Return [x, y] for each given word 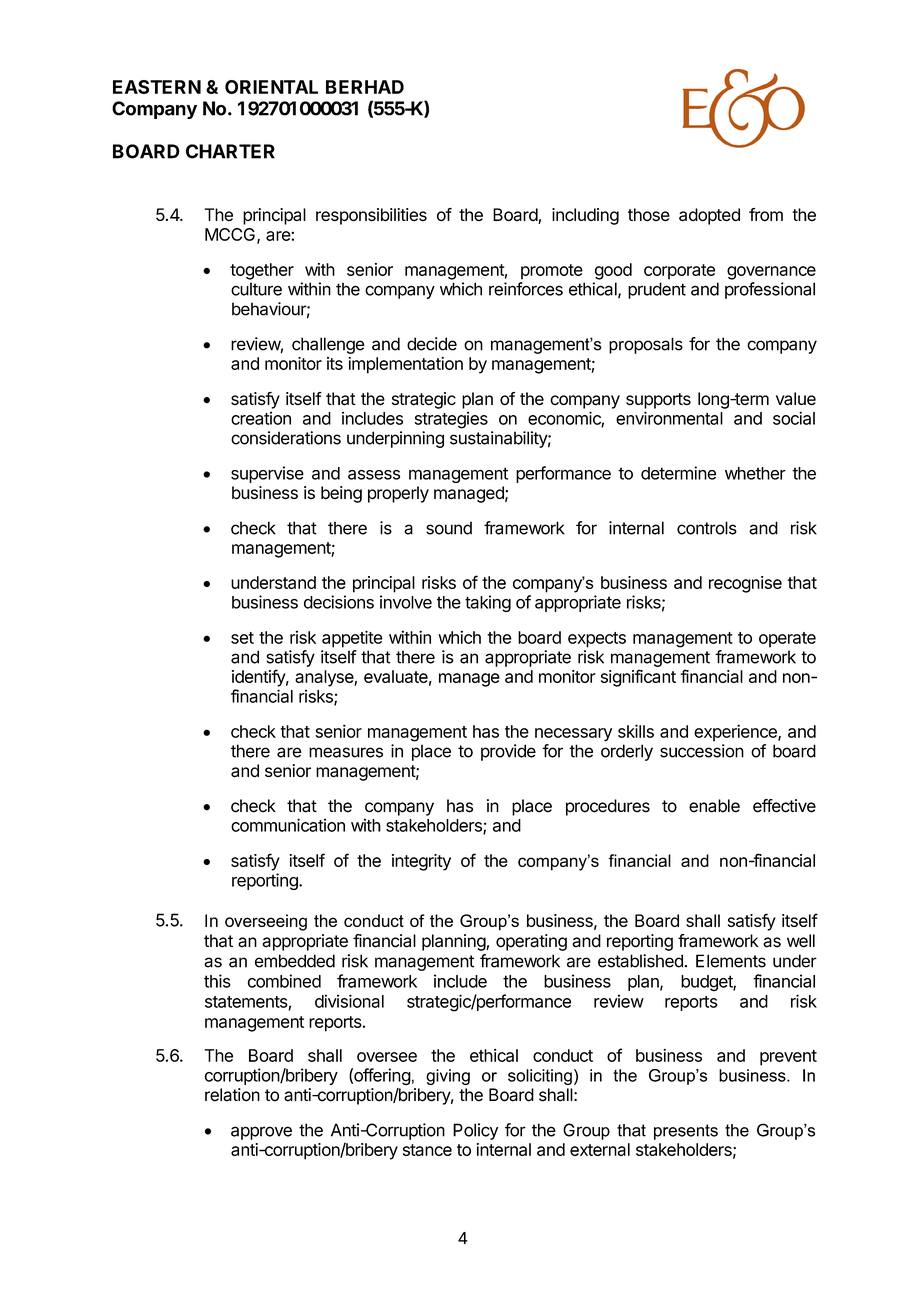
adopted [709, 216]
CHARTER [230, 151]
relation [232, 1095]
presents [686, 1132]
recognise [745, 584]
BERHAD [365, 87]
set [242, 638]
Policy [475, 1131]
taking [488, 603]
